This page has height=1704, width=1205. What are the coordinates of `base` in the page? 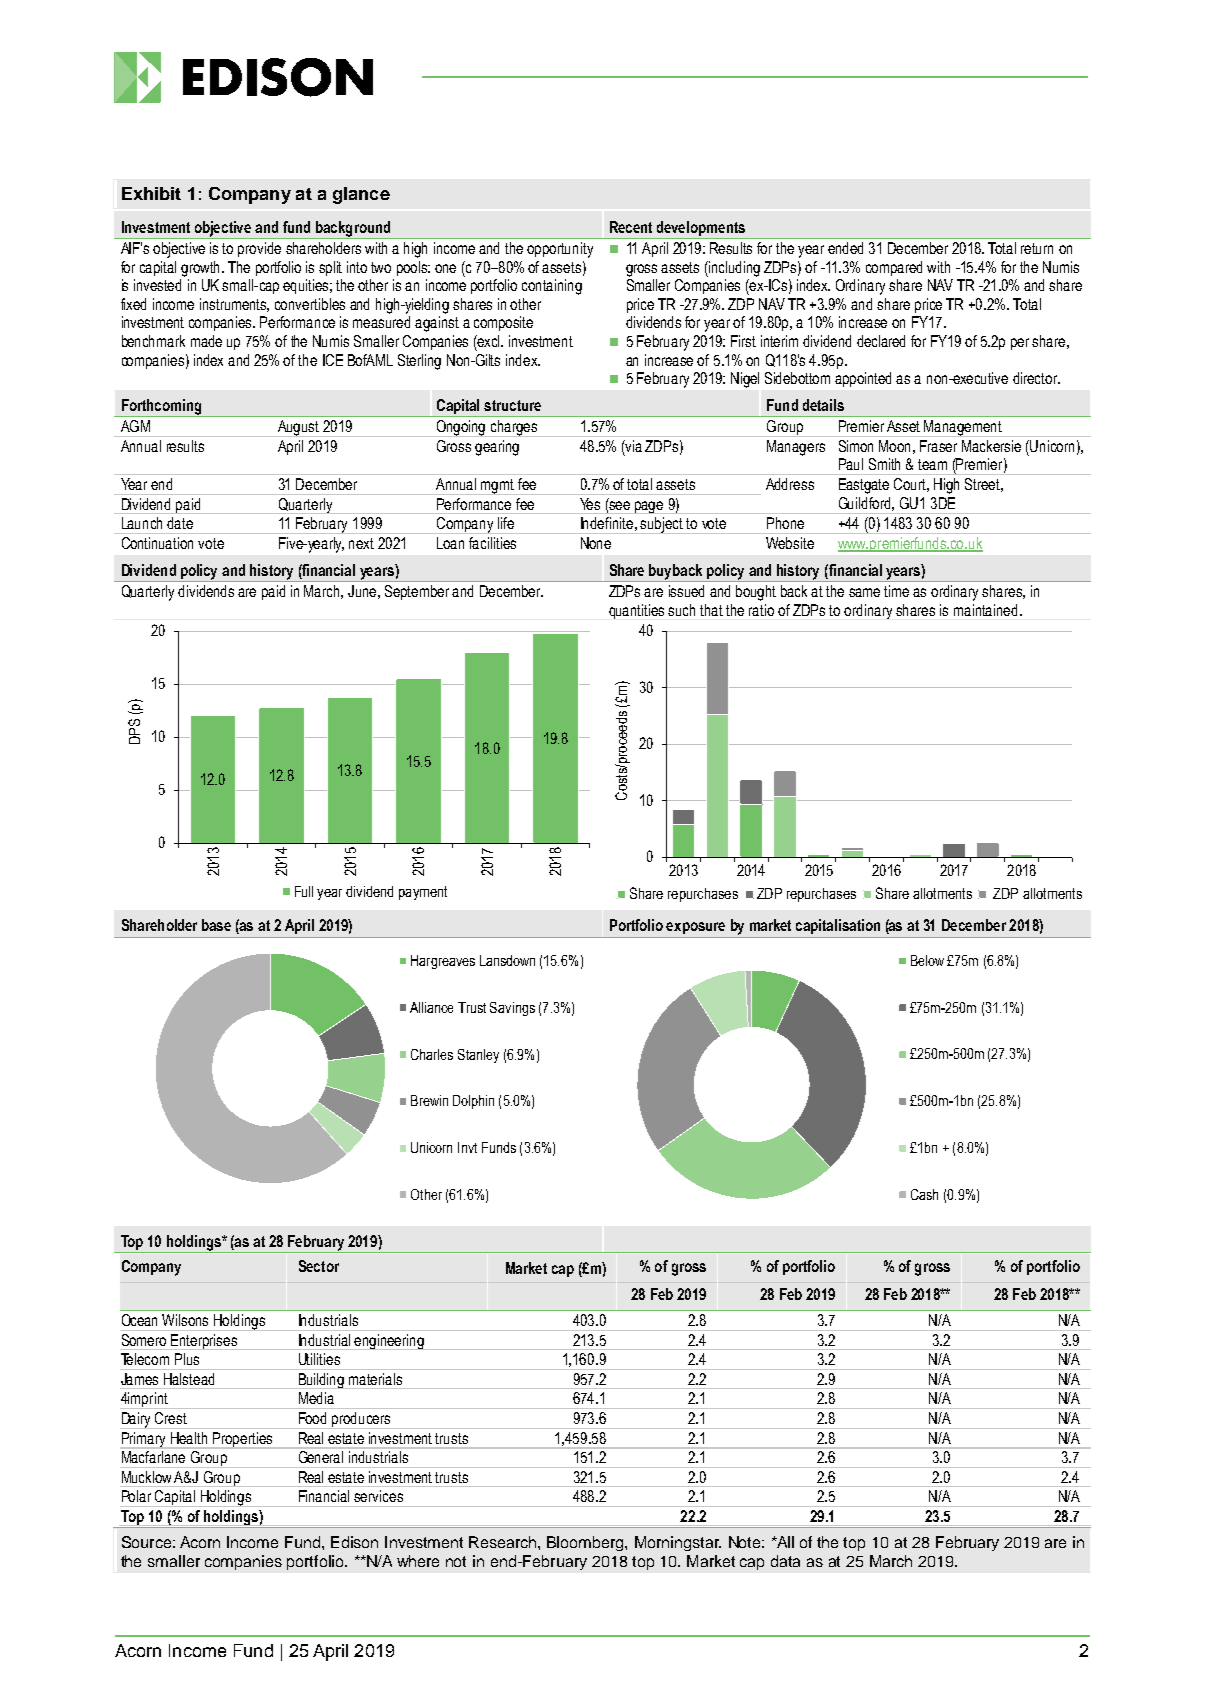 It's located at (216, 925).
